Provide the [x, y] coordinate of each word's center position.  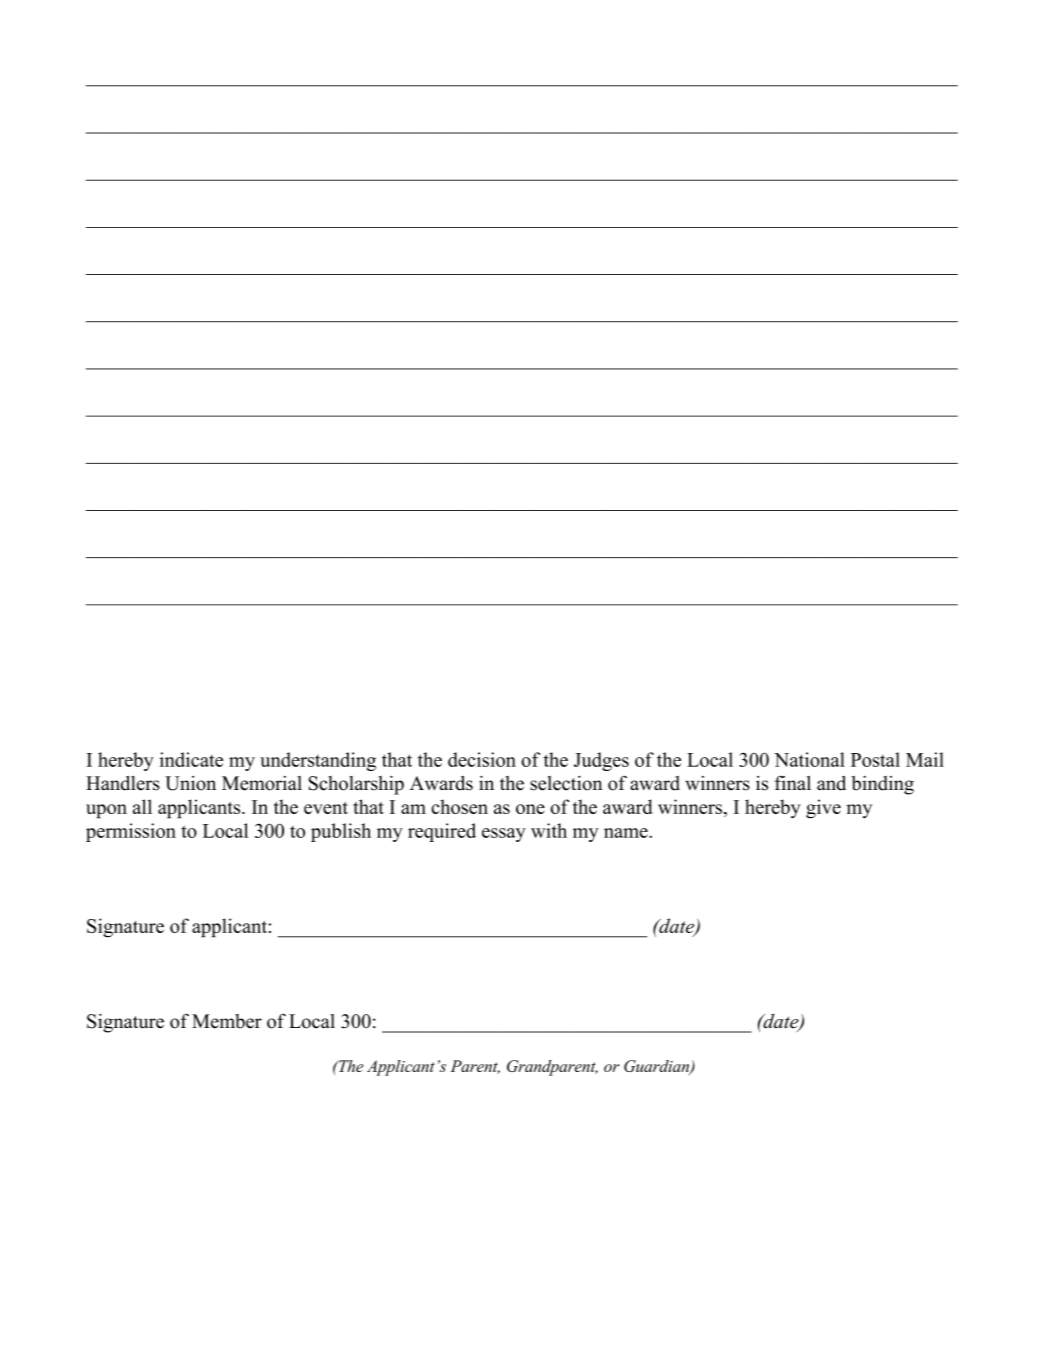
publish [341, 832]
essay [504, 835]
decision [482, 759]
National [809, 759]
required [442, 832]
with [549, 830]
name [627, 833]
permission [131, 832]
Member [227, 1021]
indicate [191, 759]
